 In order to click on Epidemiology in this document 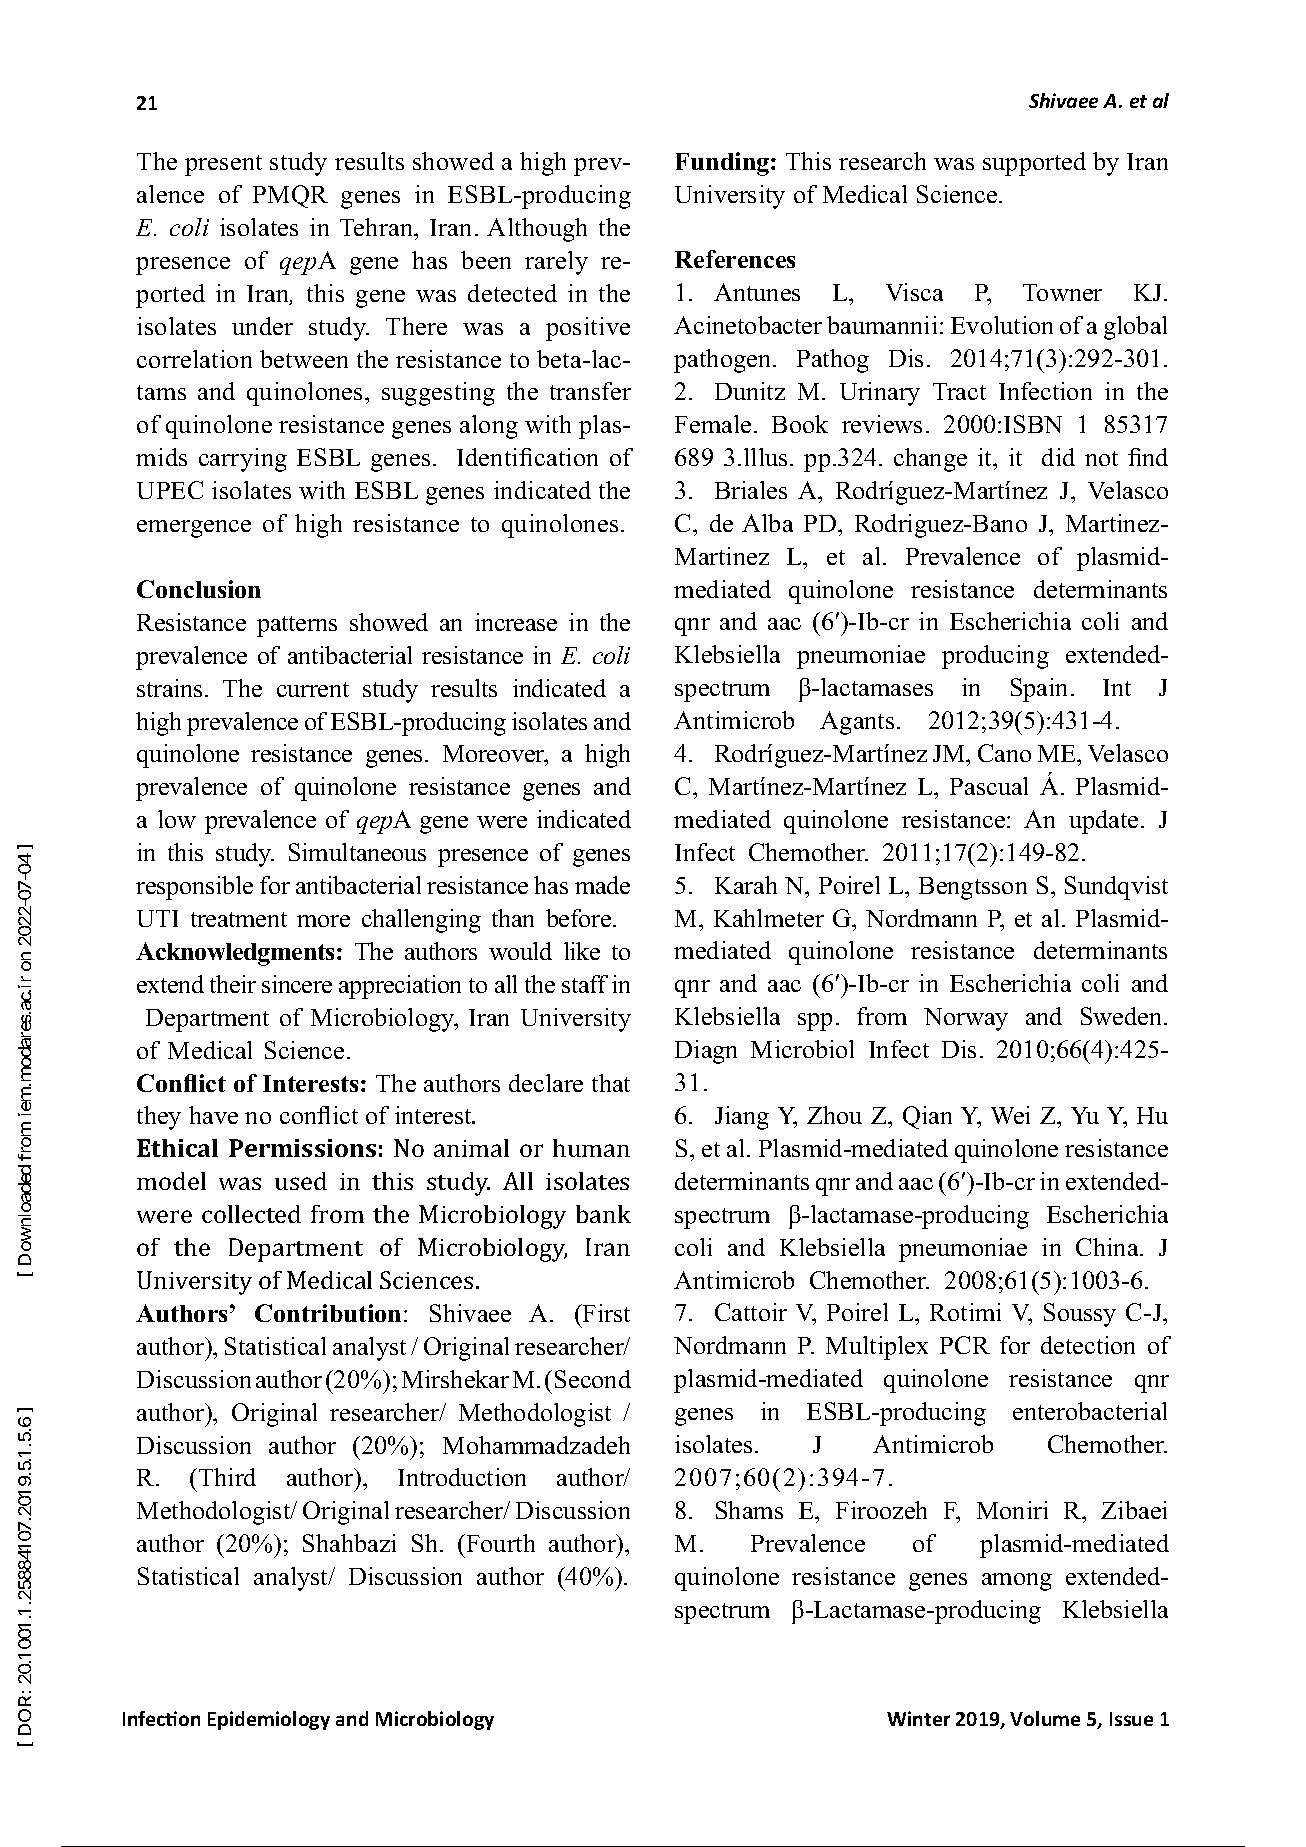, I will do `click(269, 1720)`.
